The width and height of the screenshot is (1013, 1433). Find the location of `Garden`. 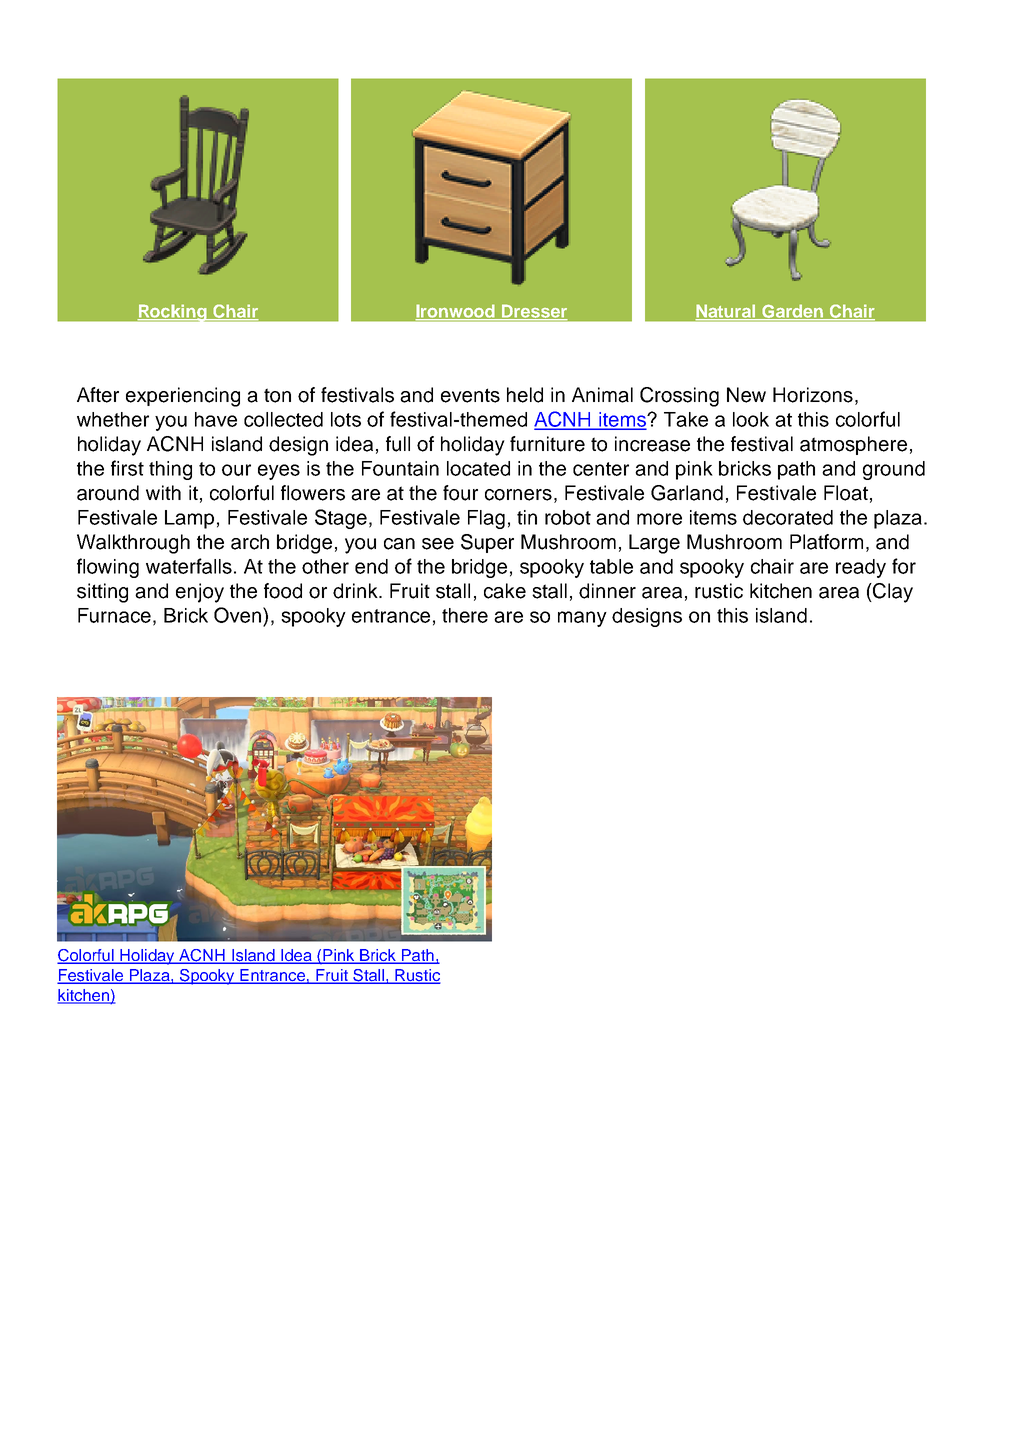

Garden is located at coordinates (793, 312).
